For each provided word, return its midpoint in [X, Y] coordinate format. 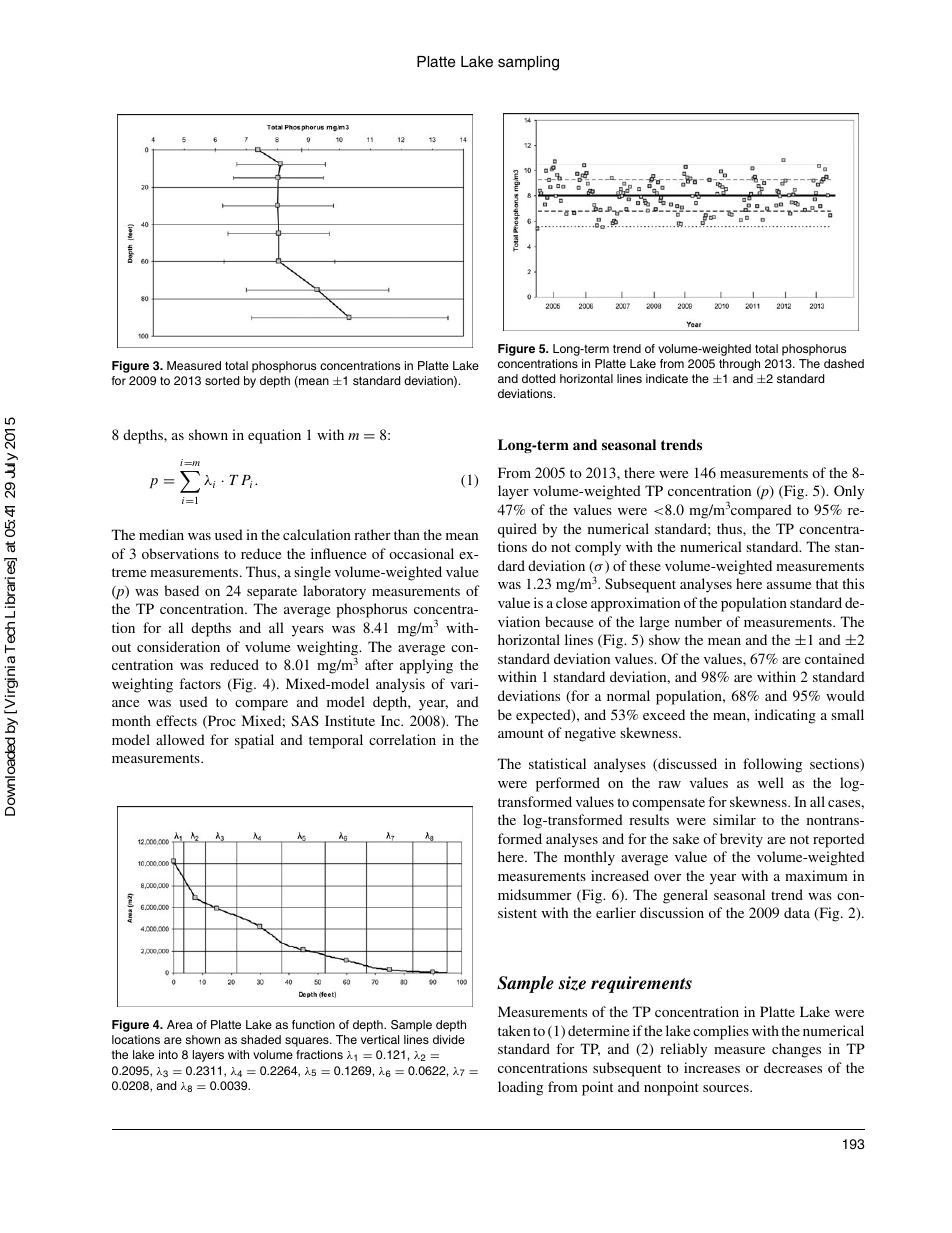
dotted [538, 378]
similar [734, 819]
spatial [254, 741]
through [739, 365]
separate [272, 593]
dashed [844, 363]
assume [789, 585]
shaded [261, 1039]
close [571, 602]
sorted [222, 380]
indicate [667, 378]
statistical [557, 763]
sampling [528, 63]
